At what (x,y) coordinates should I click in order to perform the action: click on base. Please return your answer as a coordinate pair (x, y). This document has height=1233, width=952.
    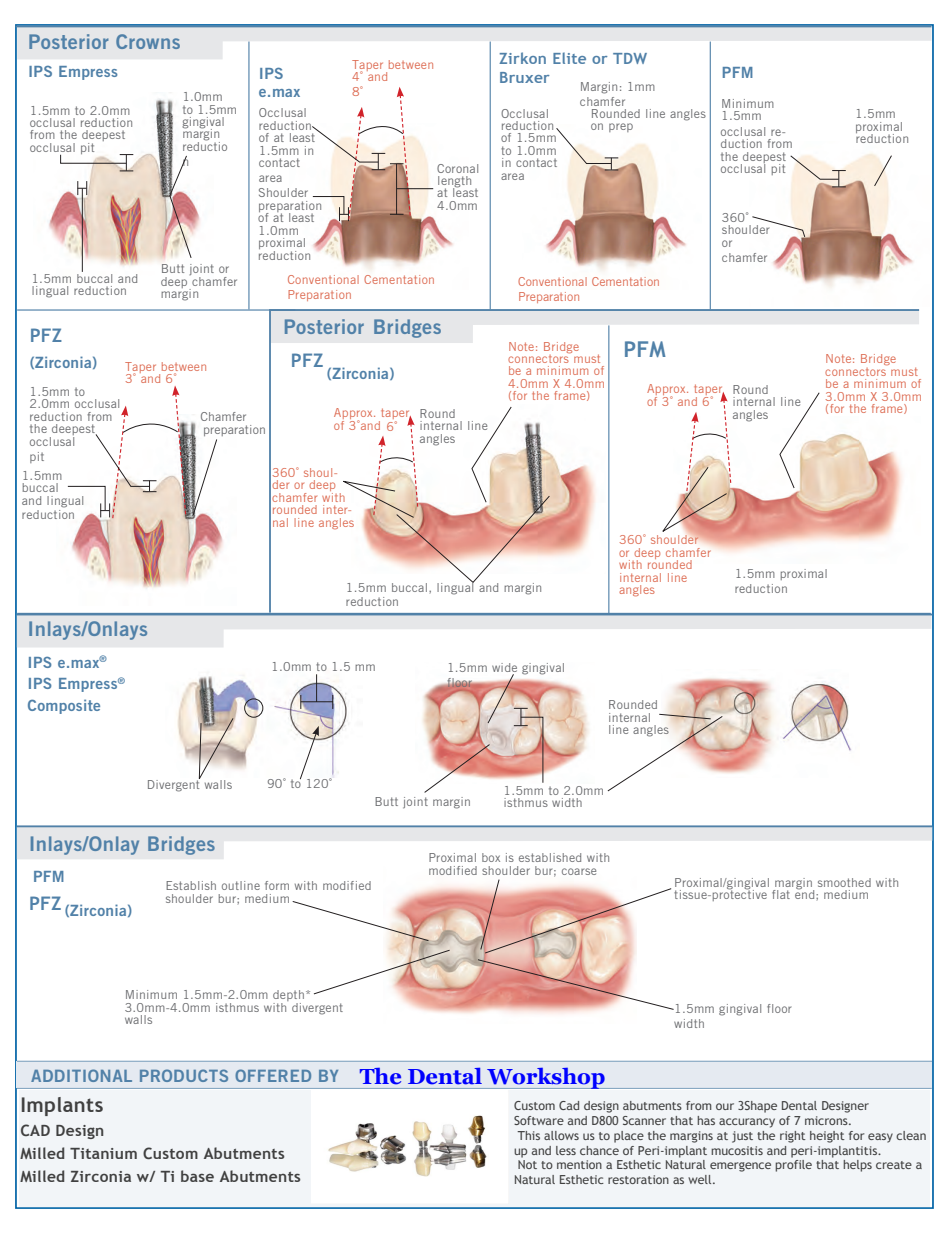
    Looking at the image, I should click on (197, 1176).
